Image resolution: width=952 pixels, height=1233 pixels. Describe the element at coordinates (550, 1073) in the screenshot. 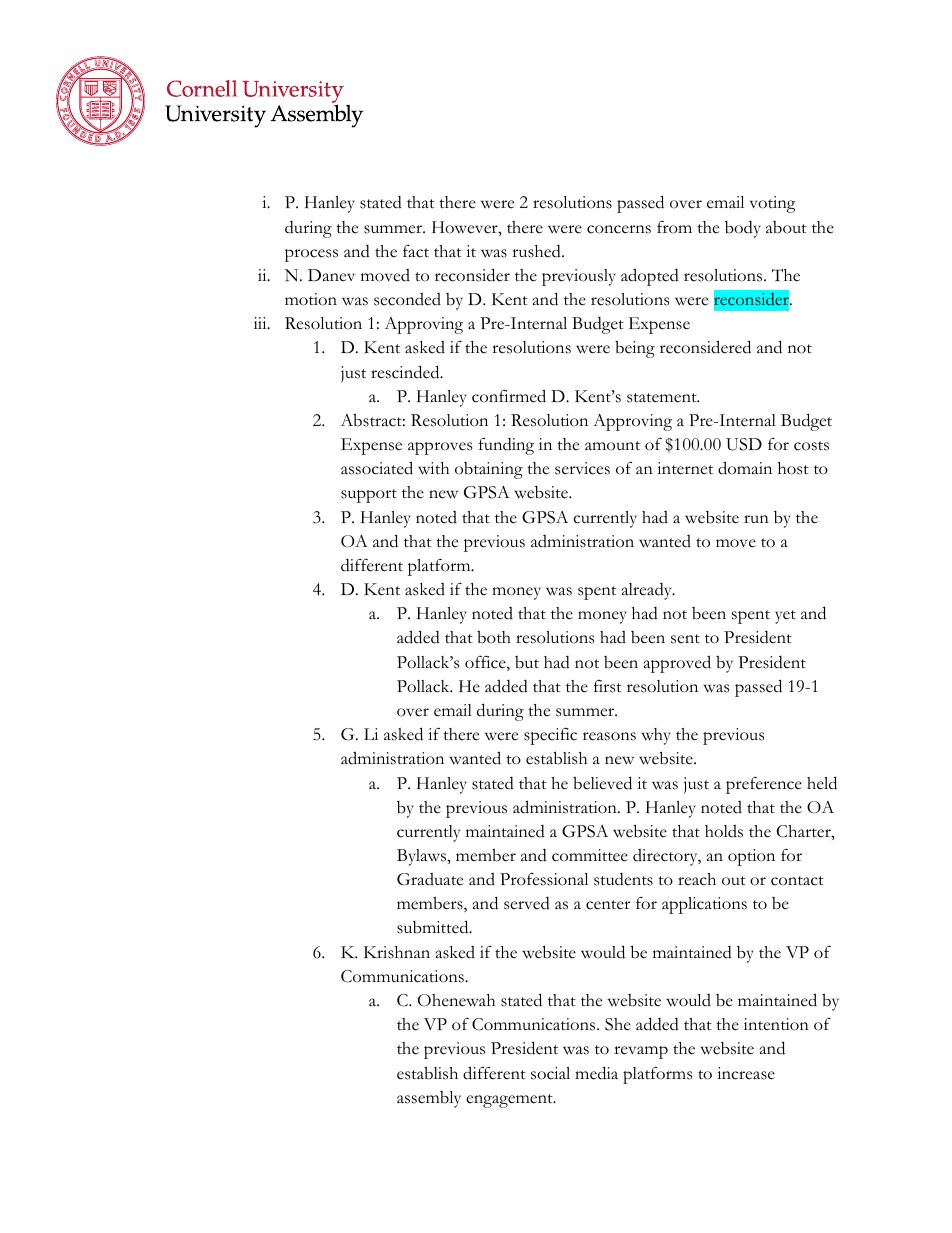

I see `social` at that location.
